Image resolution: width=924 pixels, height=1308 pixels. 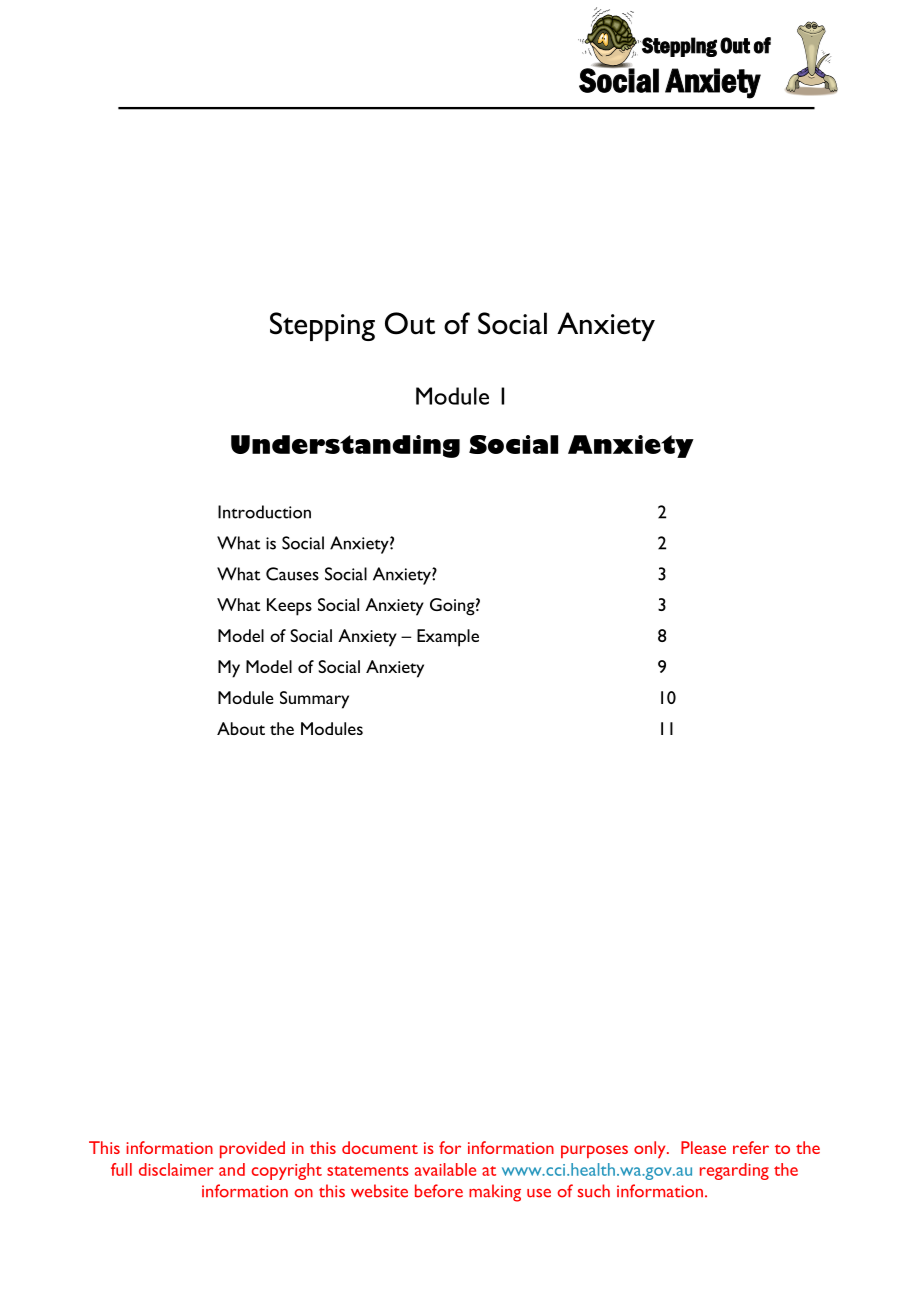 I want to click on Example, so click(x=448, y=638).
